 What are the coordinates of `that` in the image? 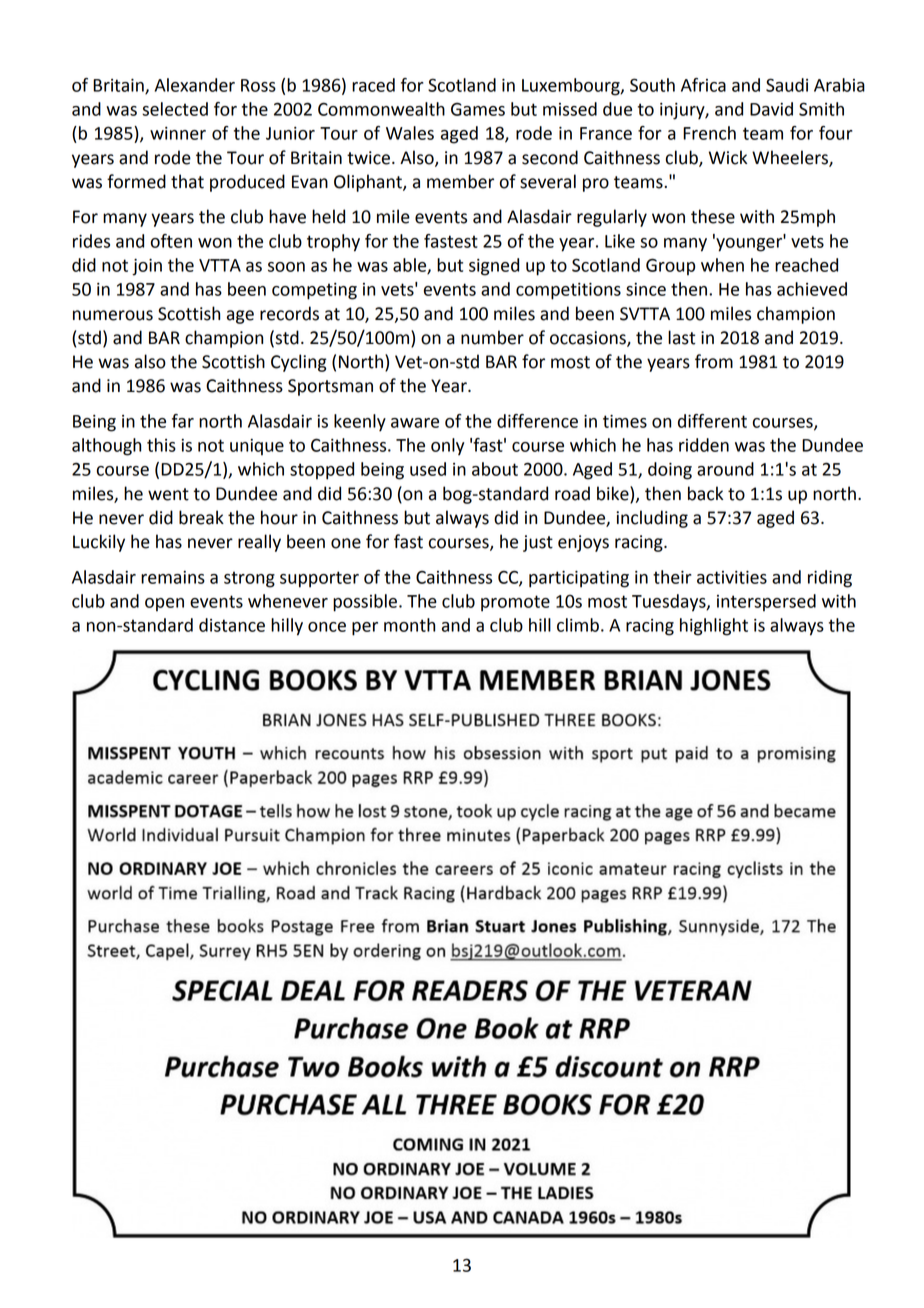 It's located at (187, 181).
